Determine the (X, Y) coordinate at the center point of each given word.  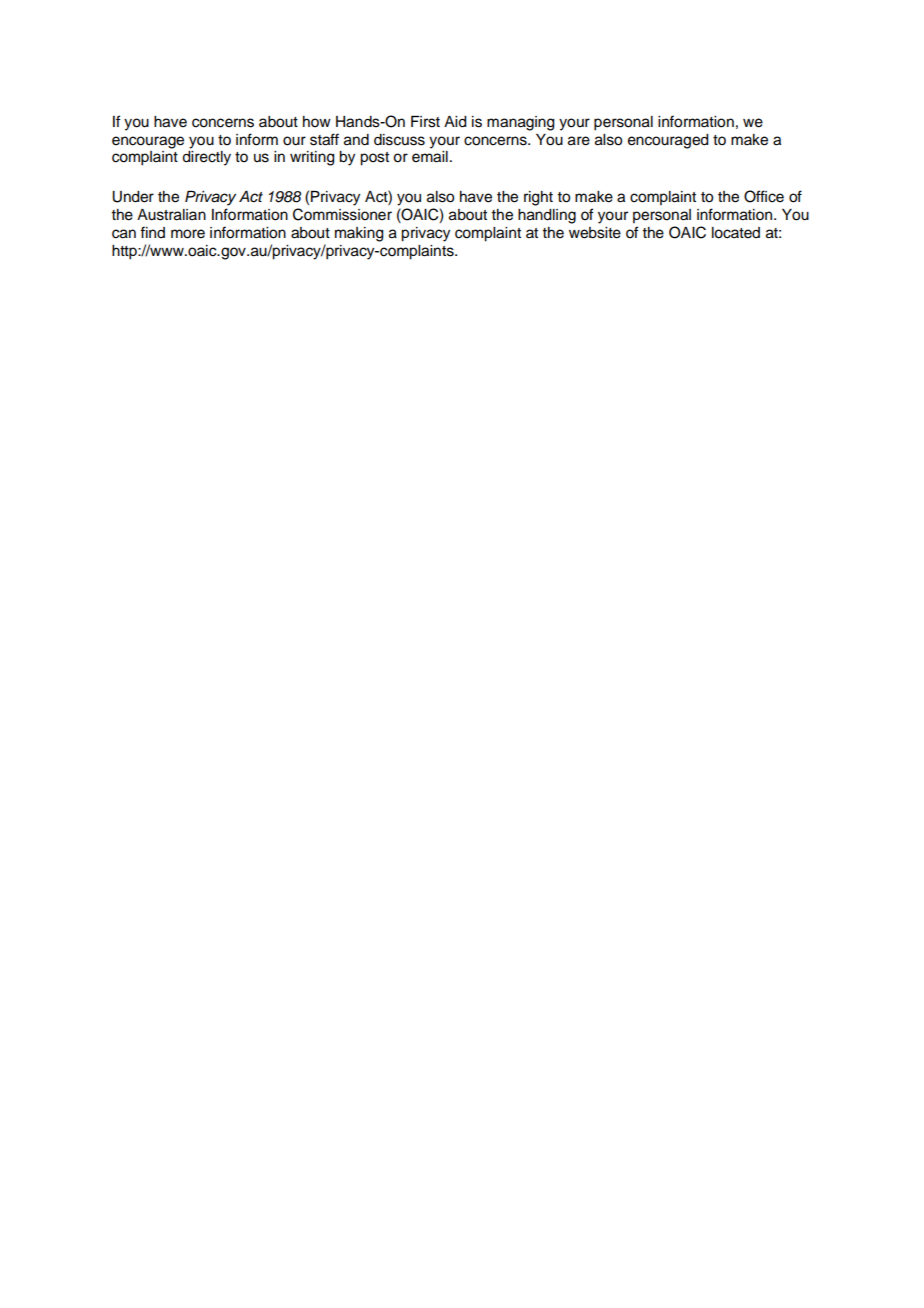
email (430, 157)
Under (133, 197)
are (579, 141)
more (188, 234)
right (538, 198)
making (359, 234)
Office (764, 196)
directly (206, 158)
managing (521, 123)
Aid (455, 122)
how (317, 122)
